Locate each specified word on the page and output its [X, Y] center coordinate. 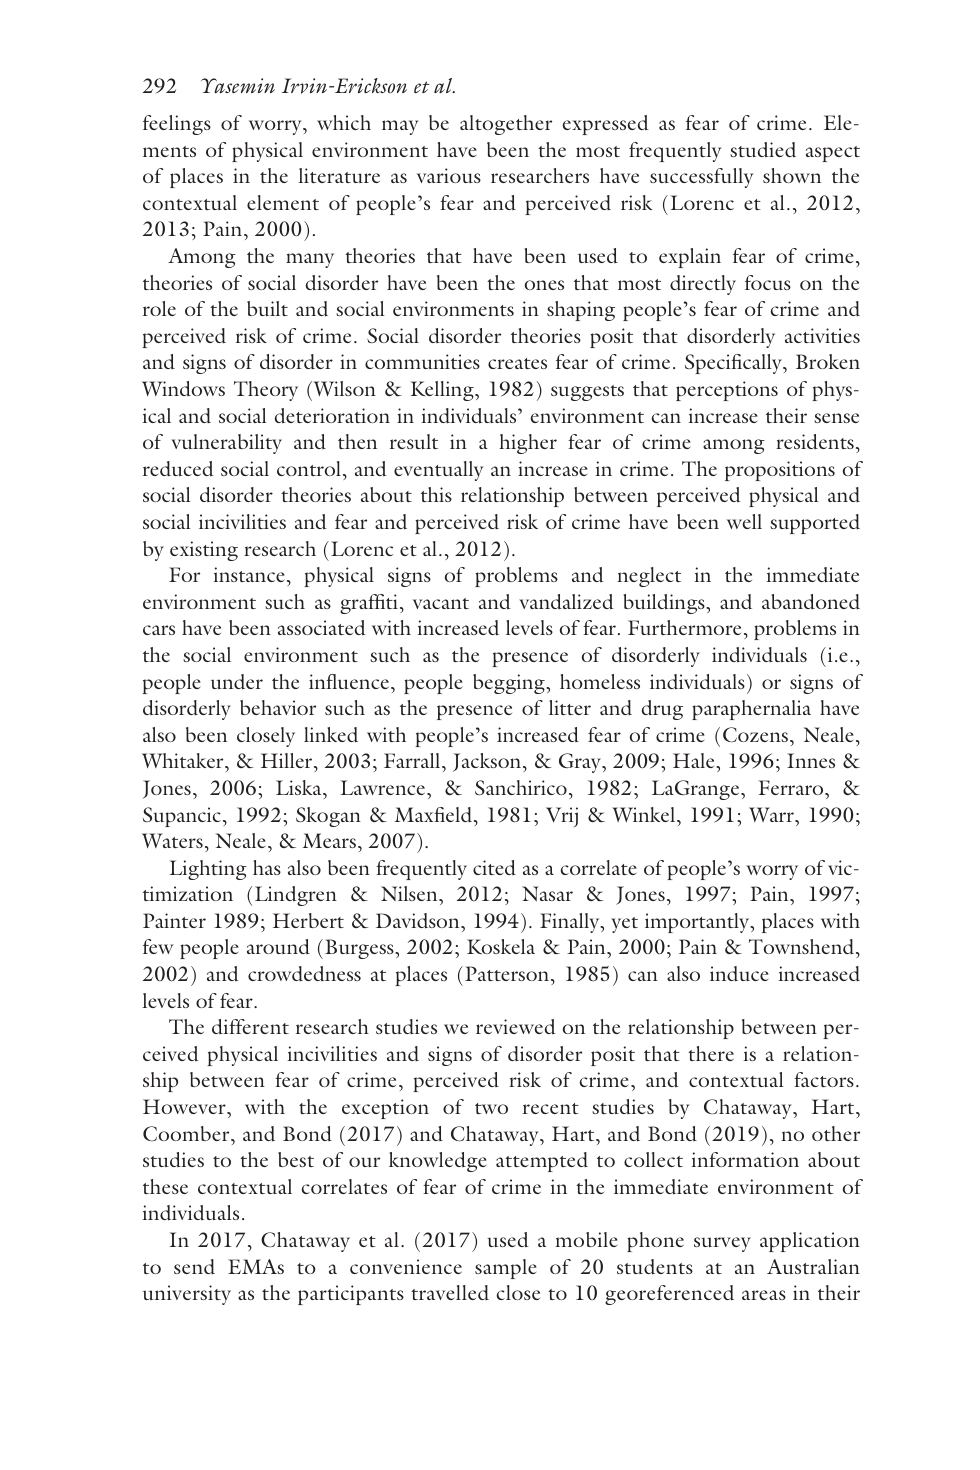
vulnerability [226, 444]
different [250, 1026]
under [237, 682]
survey [722, 1244]
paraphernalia [751, 710]
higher [528, 444]
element [283, 202]
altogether [506, 125]
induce [739, 974]
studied [763, 150]
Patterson [507, 973]
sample [505, 1269]
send [194, 1266]
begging [510, 684]
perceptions [727, 391]
